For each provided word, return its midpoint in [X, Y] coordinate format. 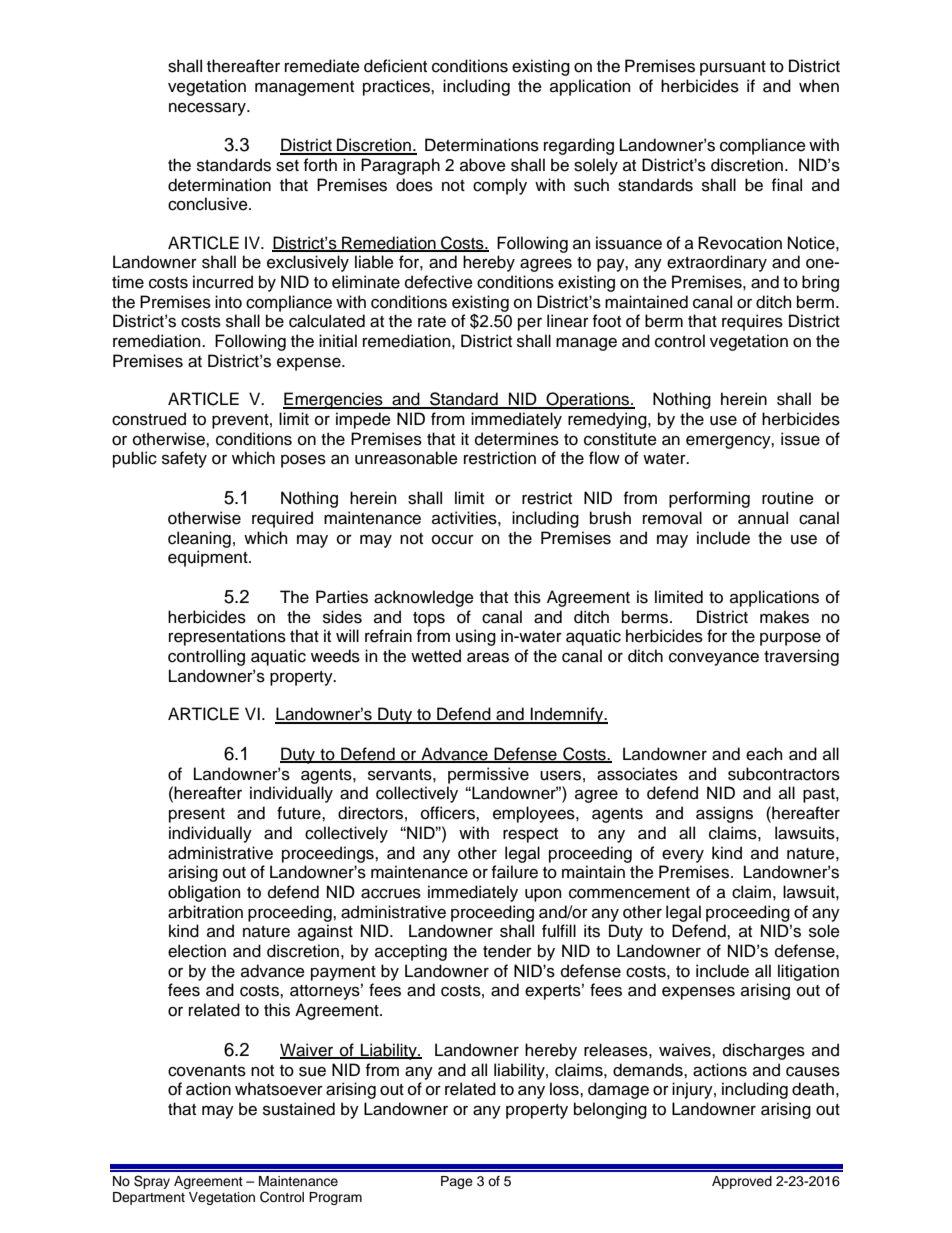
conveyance [714, 659]
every [683, 856]
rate [432, 322]
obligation [204, 893]
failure [515, 872]
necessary [208, 109]
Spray [152, 1182]
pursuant [733, 68]
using [476, 637]
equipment [209, 558]
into [228, 302]
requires [752, 322]
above [483, 165]
